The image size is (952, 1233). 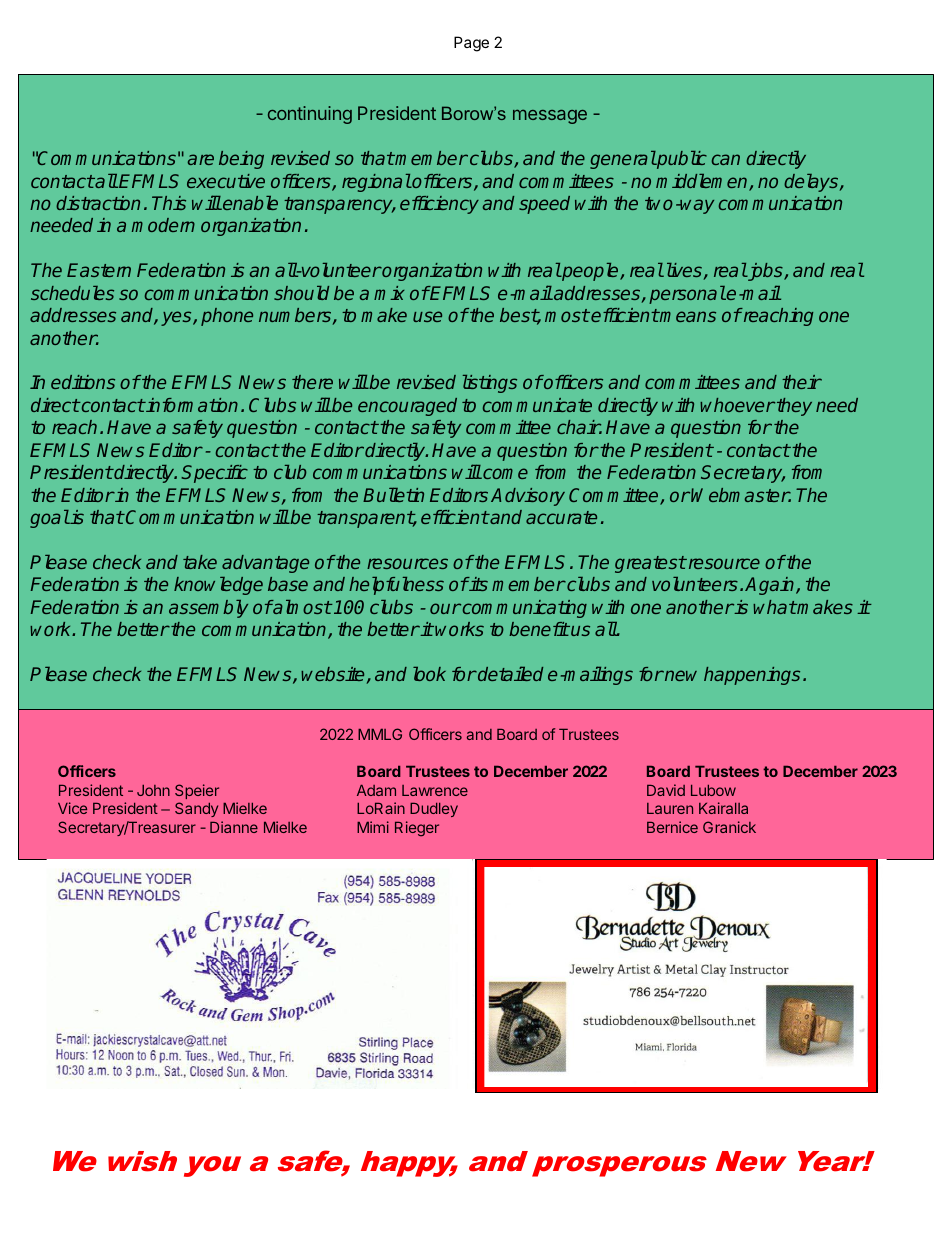 What do you see at coordinates (153, 790) in the screenshot?
I see `John` at bounding box center [153, 790].
